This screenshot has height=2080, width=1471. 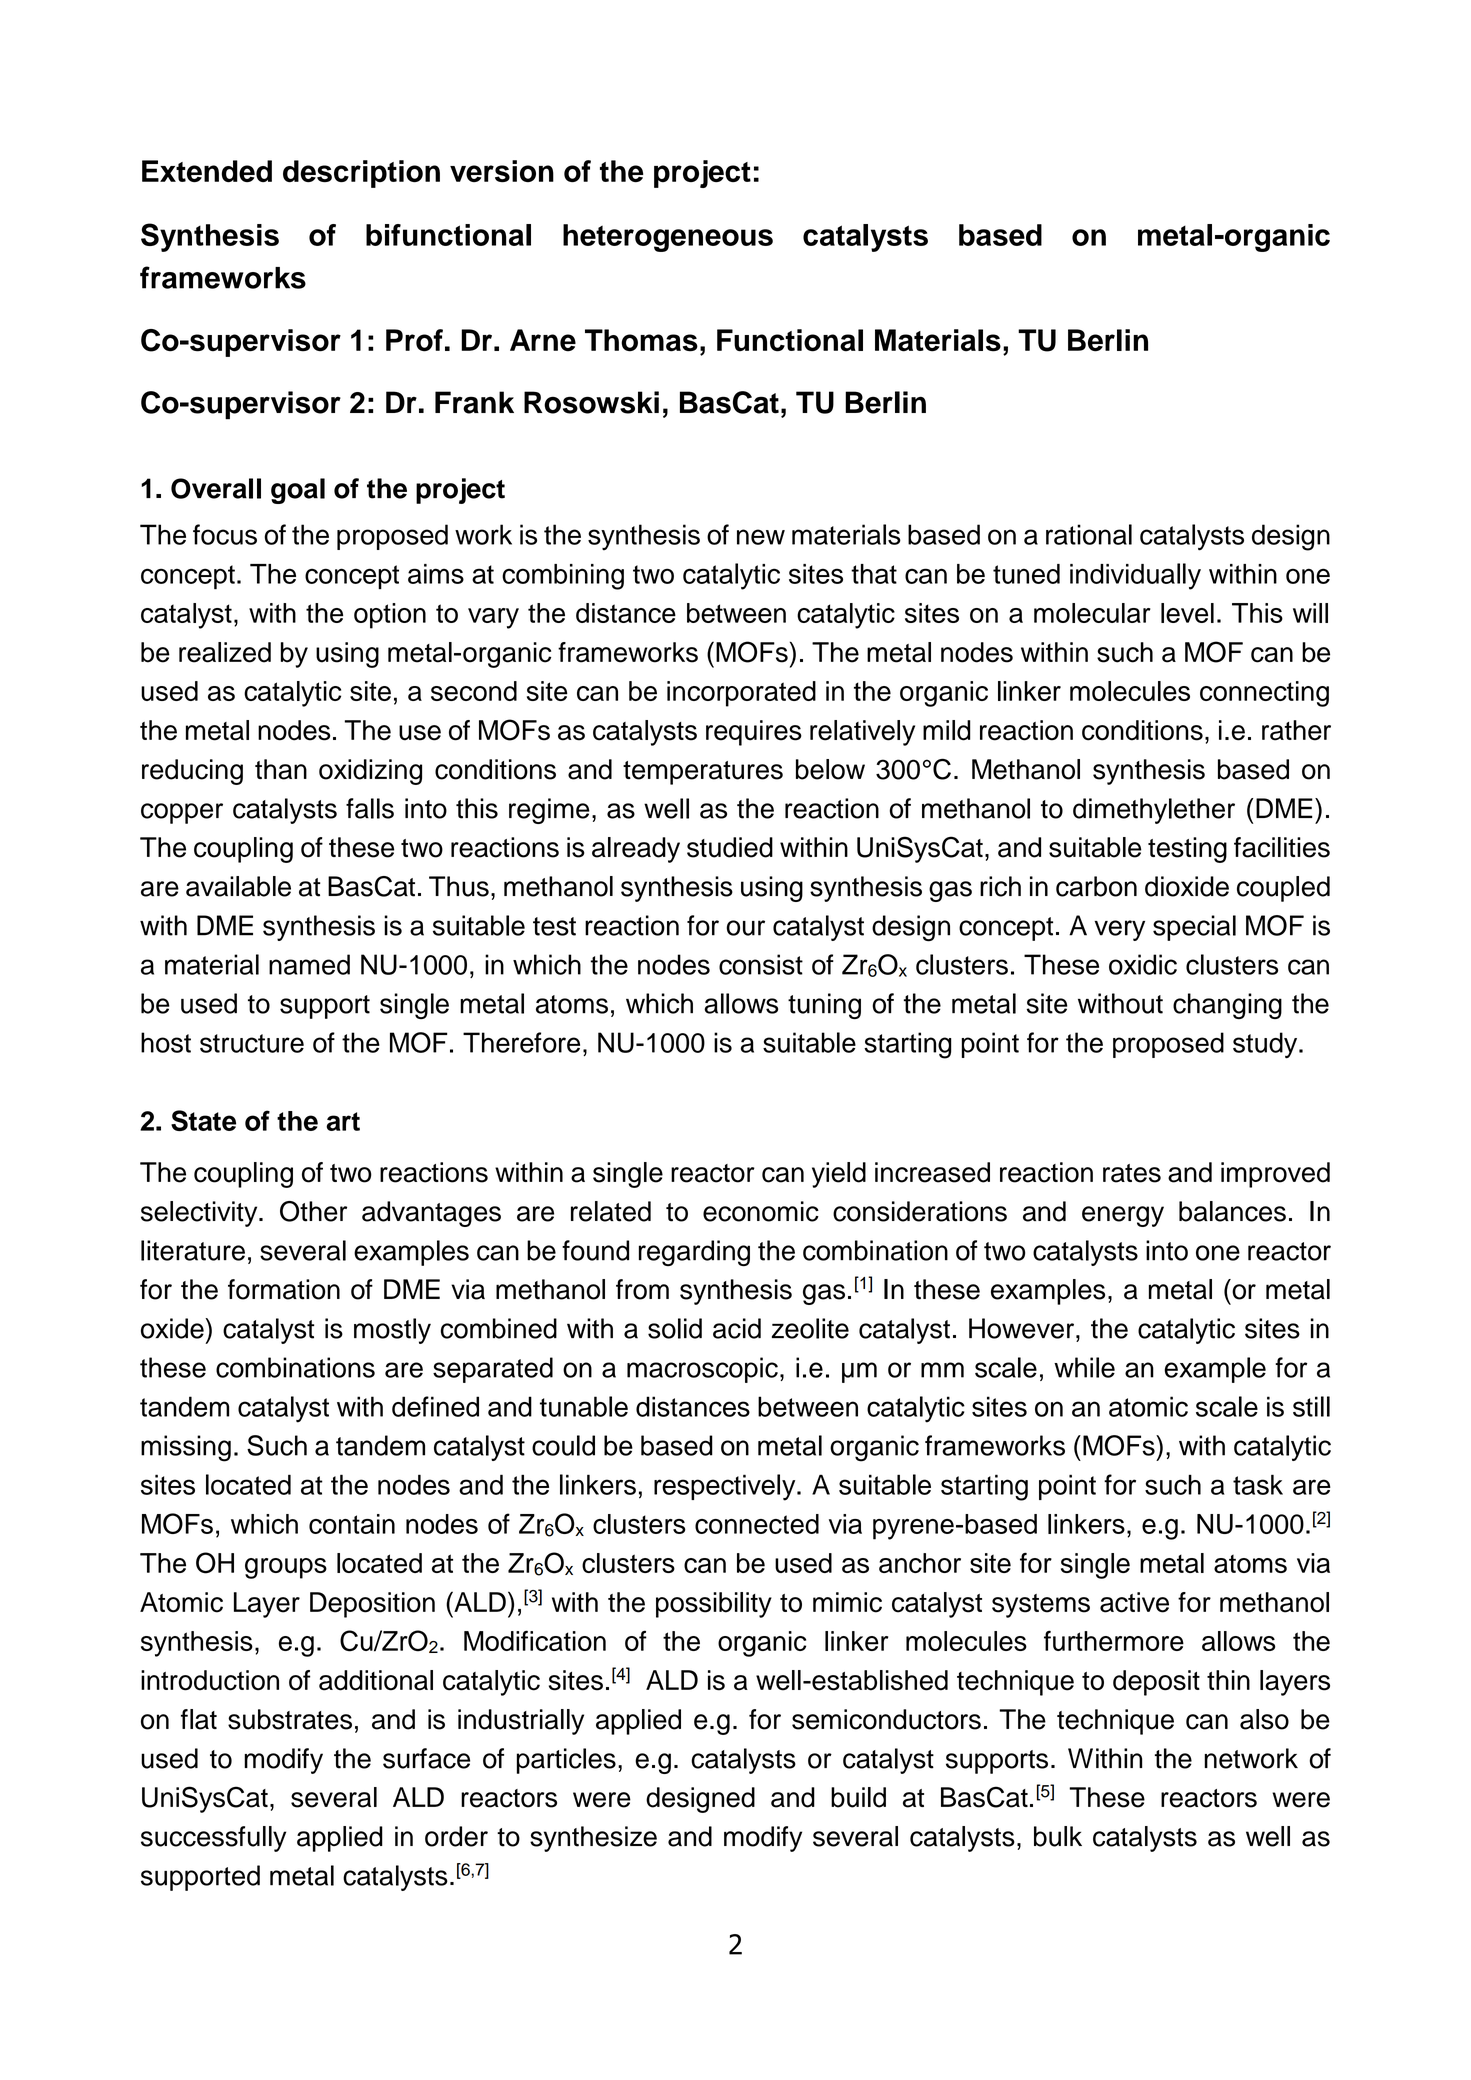 What do you see at coordinates (730, 847) in the screenshot?
I see `studied` at bounding box center [730, 847].
